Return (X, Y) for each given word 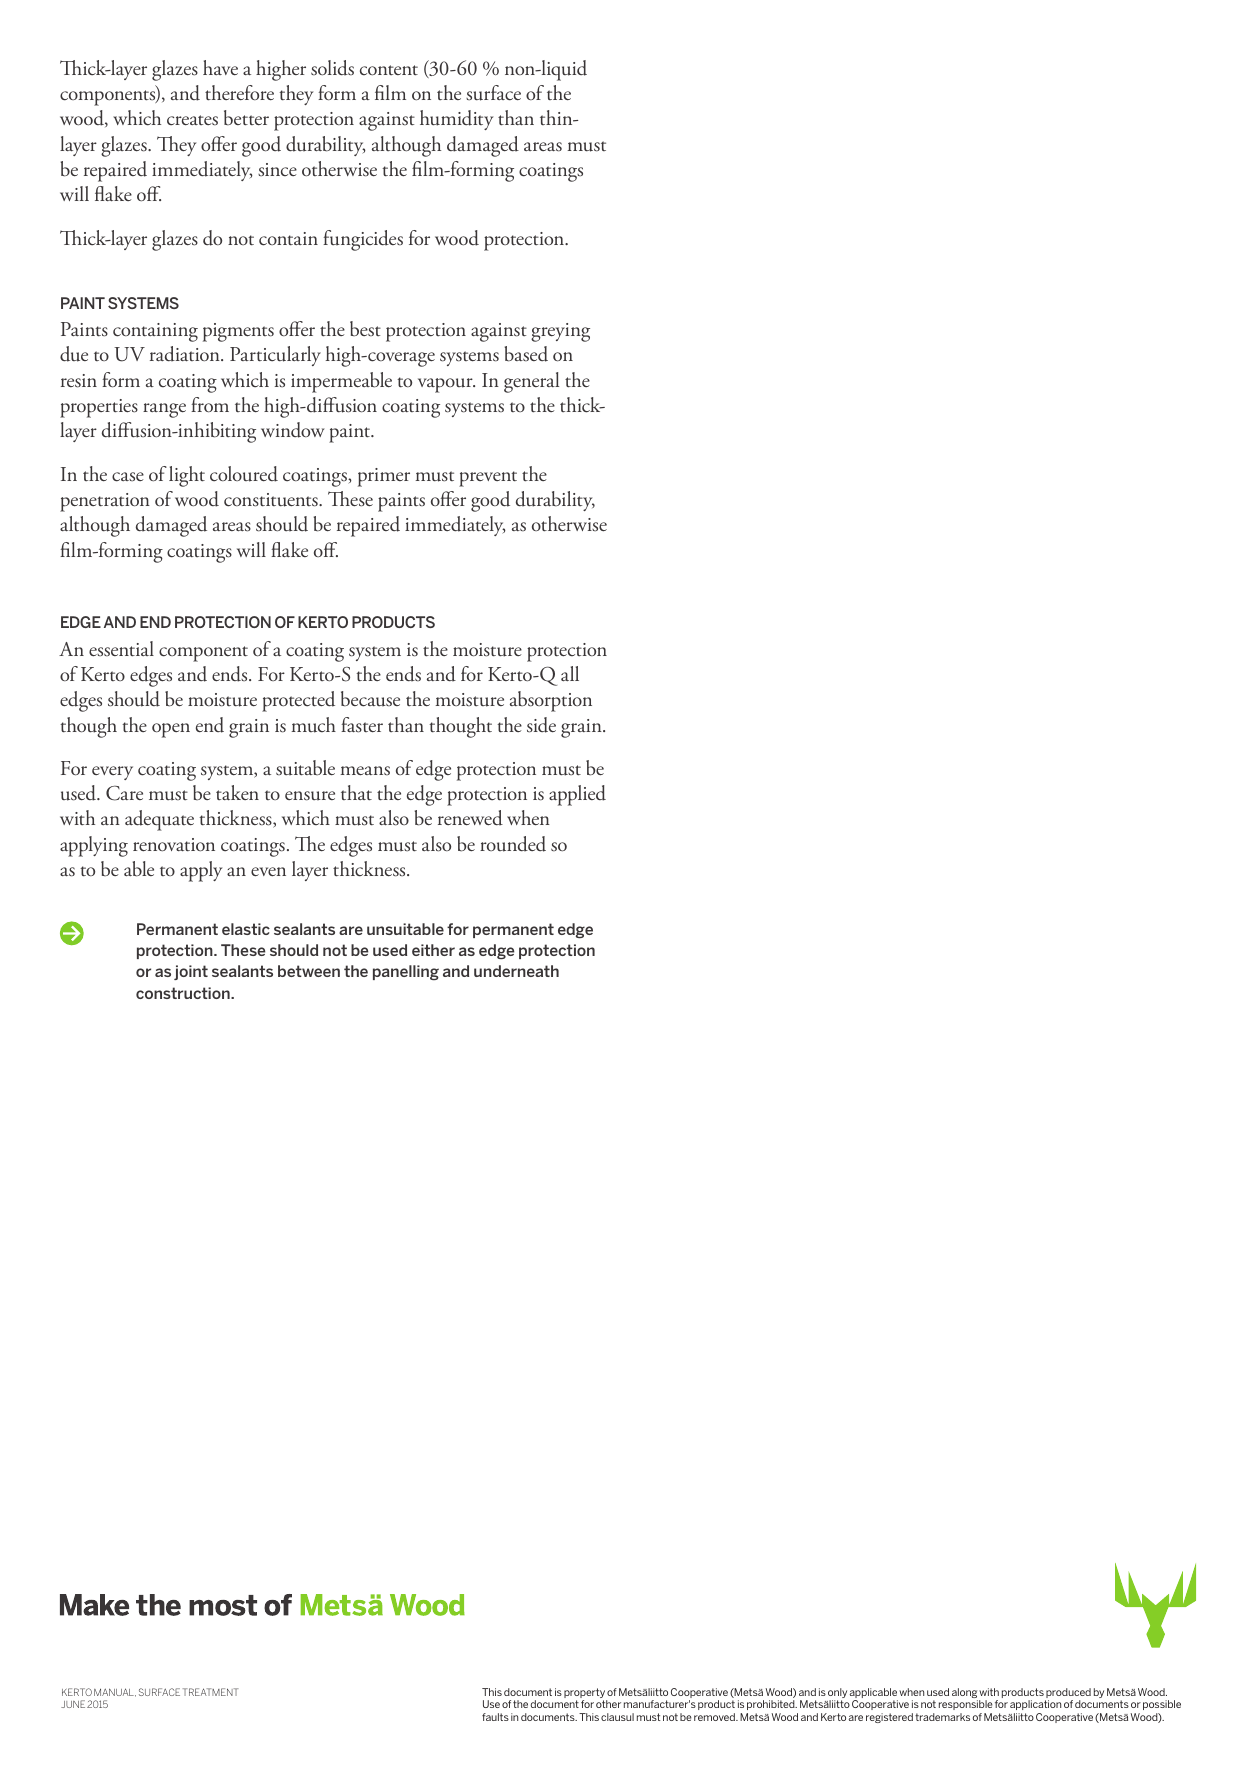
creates (192, 120)
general (531, 382)
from (210, 405)
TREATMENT (211, 1692)
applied (577, 795)
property (585, 1694)
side (541, 725)
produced (1068, 1694)
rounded (513, 844)
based (526, 354)
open (171, 730)
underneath (516, 971)
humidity (456, 120)
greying (560, 332)
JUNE (73, 1704)
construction (184, 993)
